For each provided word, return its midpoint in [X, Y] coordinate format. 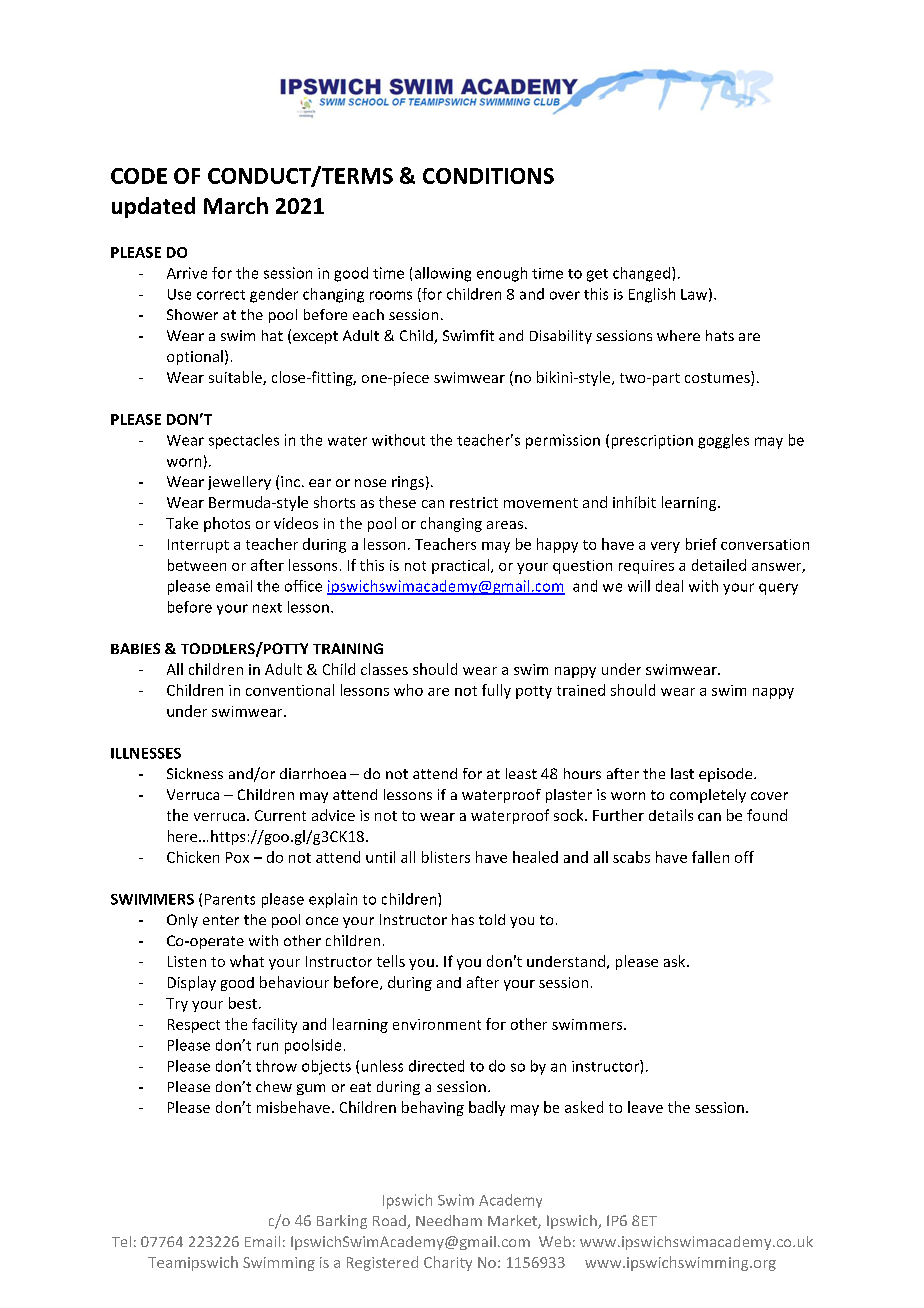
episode [727, 775]
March [236, 205]
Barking [342, 1222]
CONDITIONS [488, 176]
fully [496, 691]
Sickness [195, 773]
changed [643, 274]
